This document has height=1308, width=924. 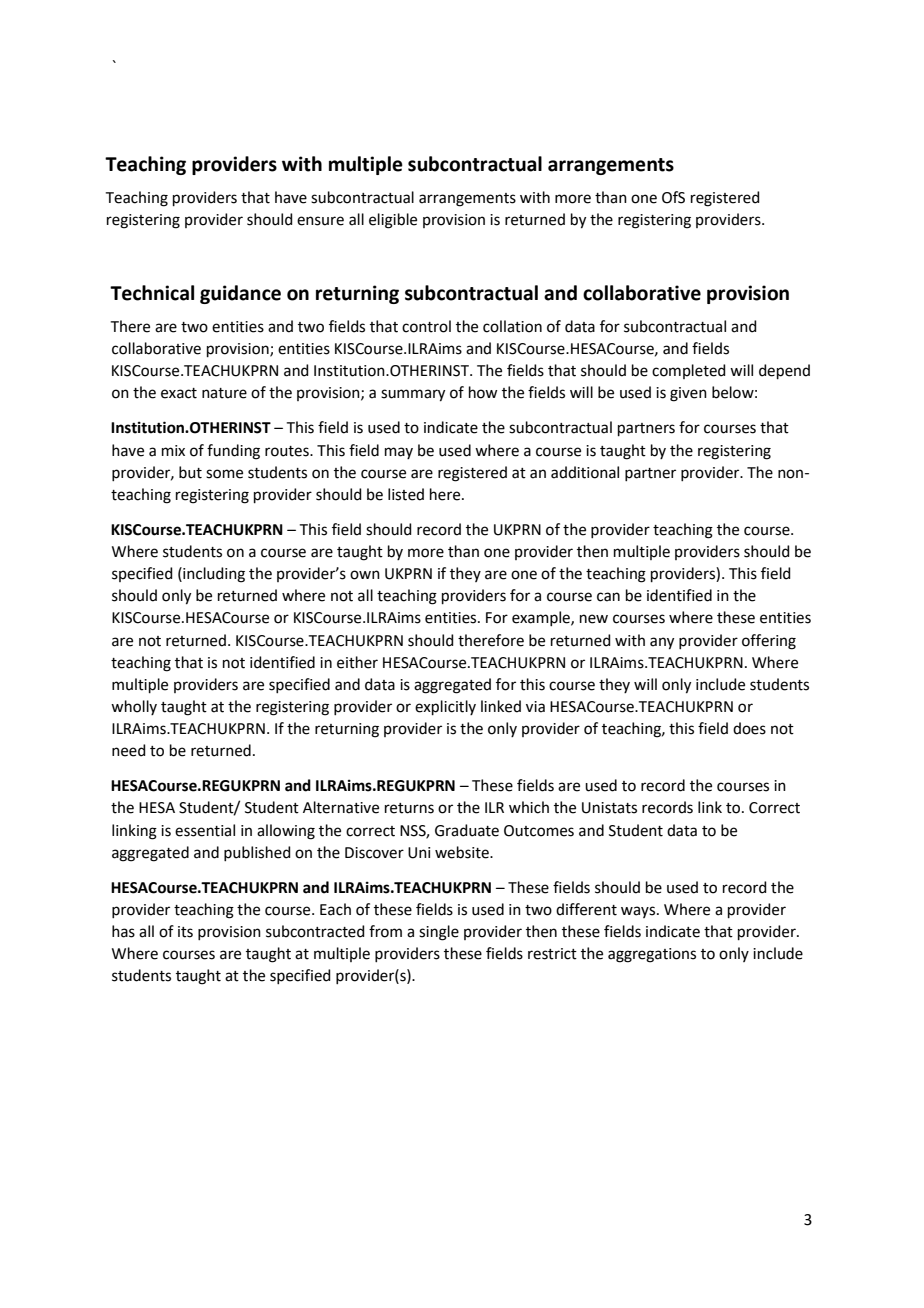 What do you see at coordinates (134, 707) in the document?
I see `wholly` at bounding box center [134, 707].
